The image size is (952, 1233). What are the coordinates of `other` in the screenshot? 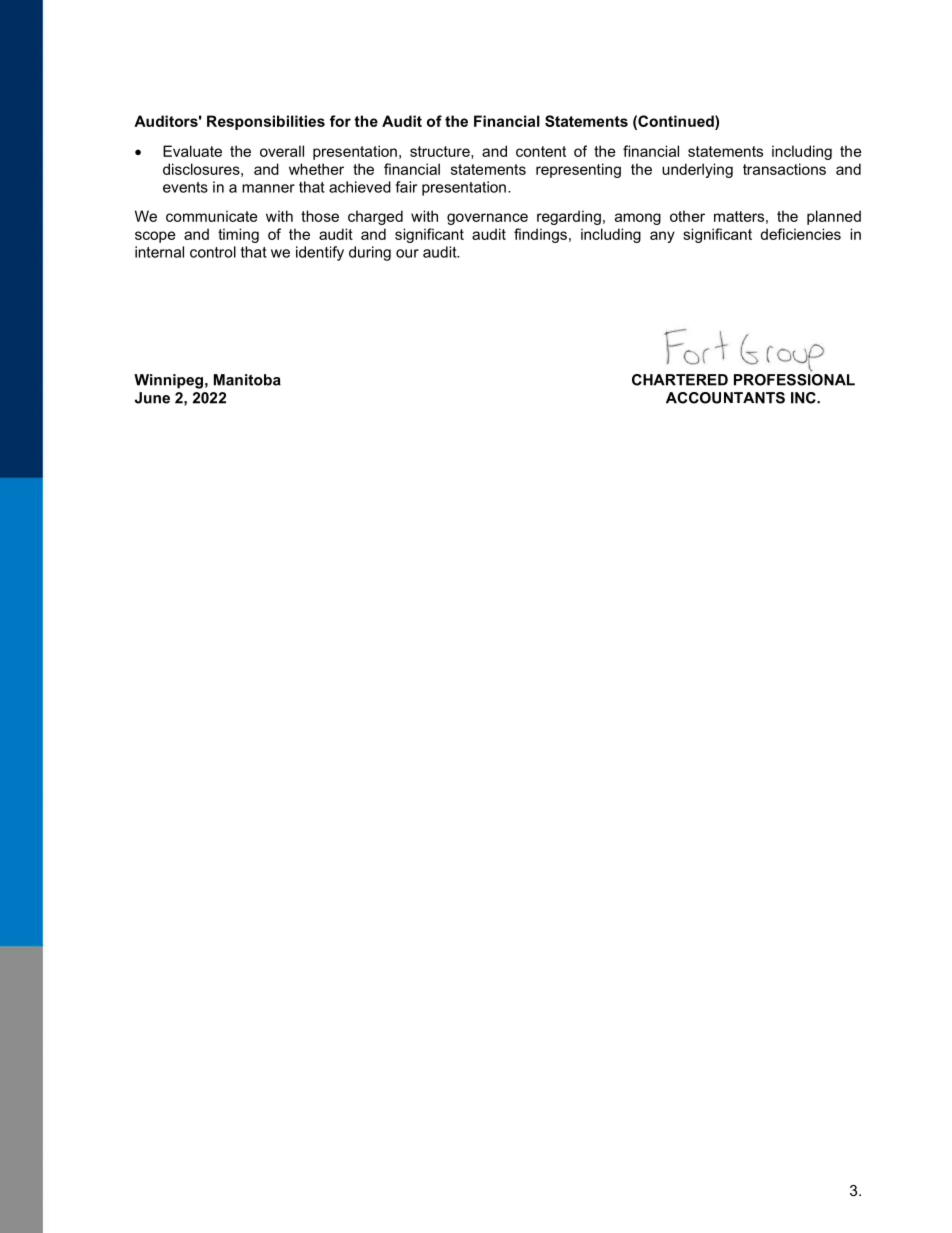 It's located at (687, 216).
